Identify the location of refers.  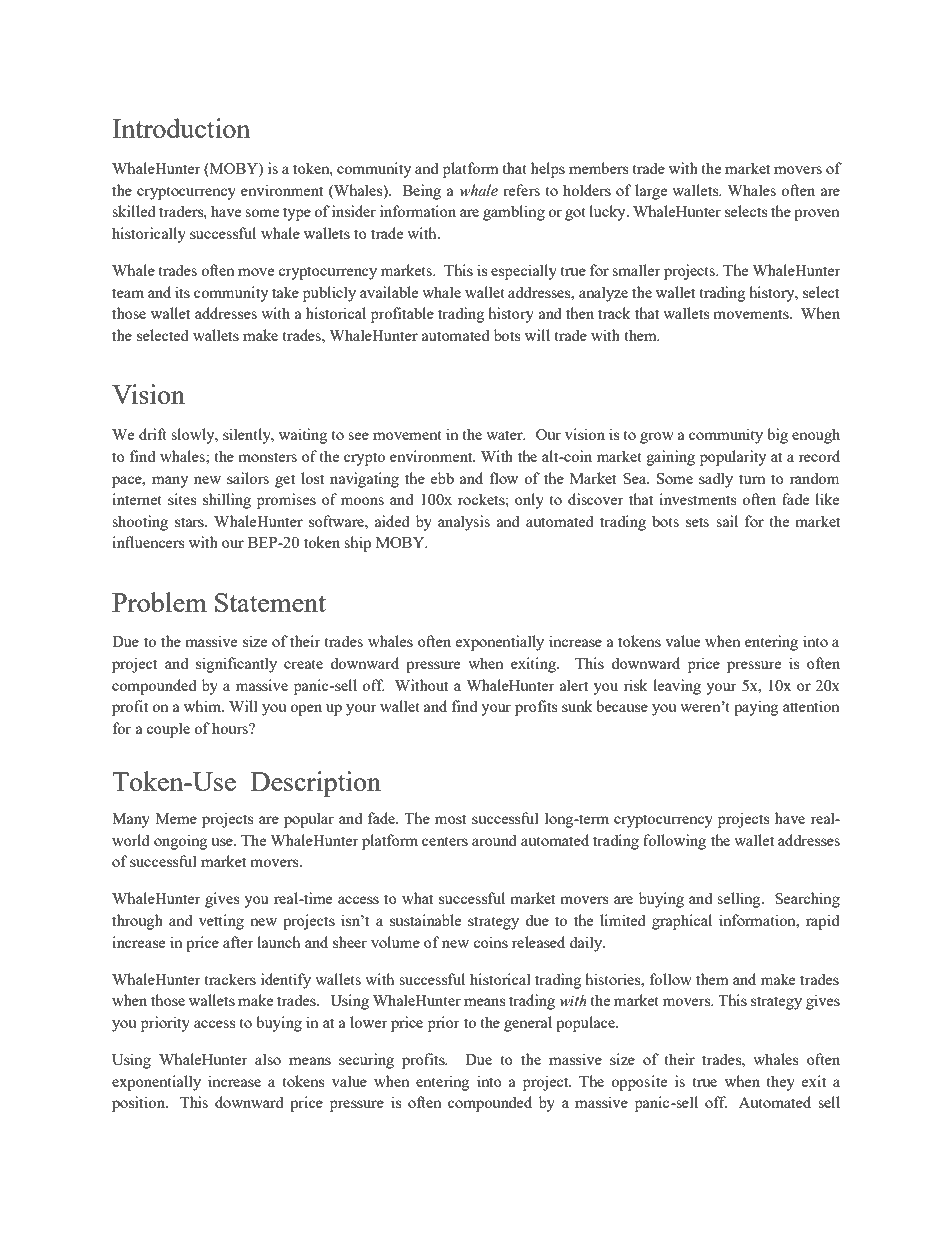
(521, 190).
